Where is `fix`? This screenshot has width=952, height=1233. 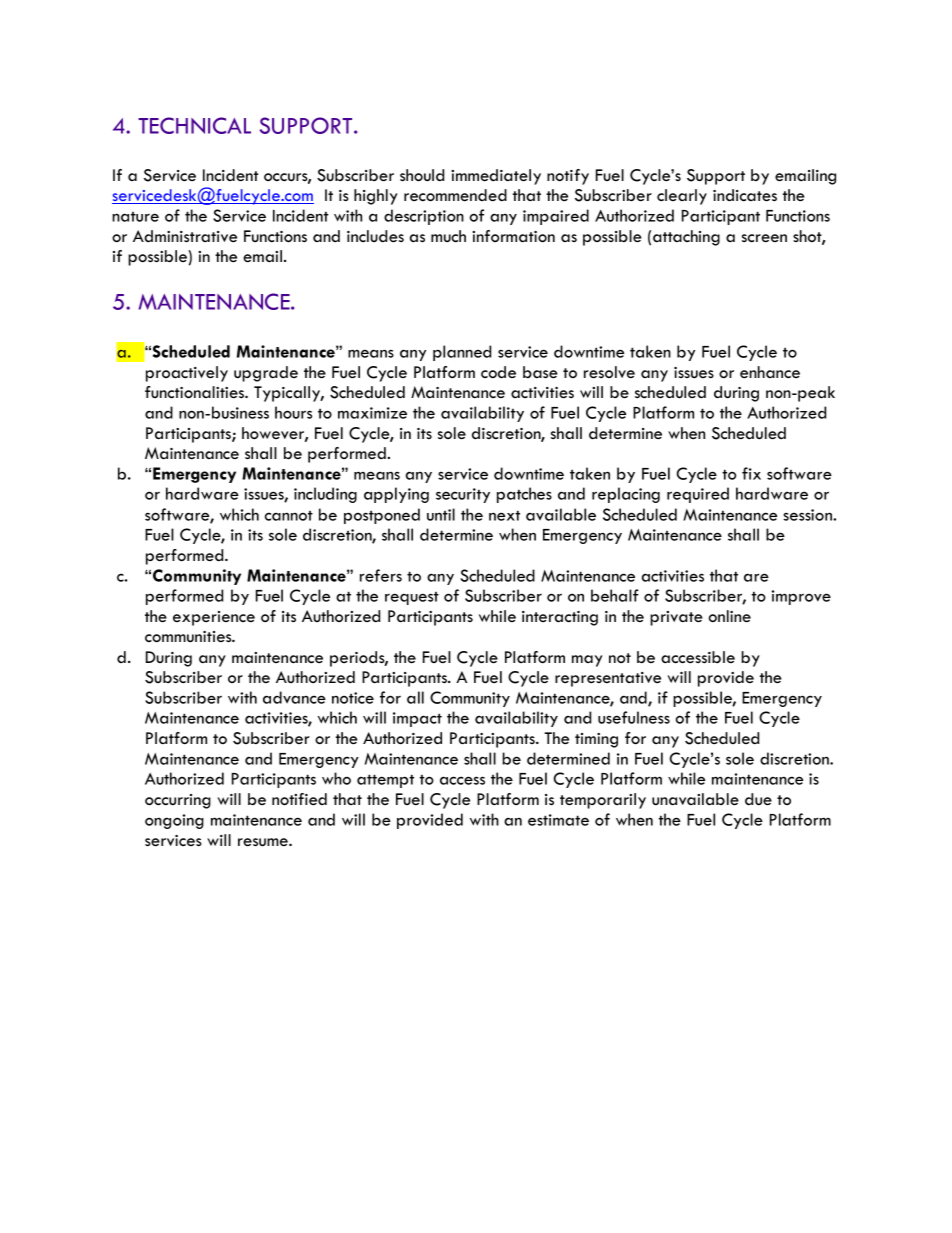
fix is located at coordinates (751, 473).
